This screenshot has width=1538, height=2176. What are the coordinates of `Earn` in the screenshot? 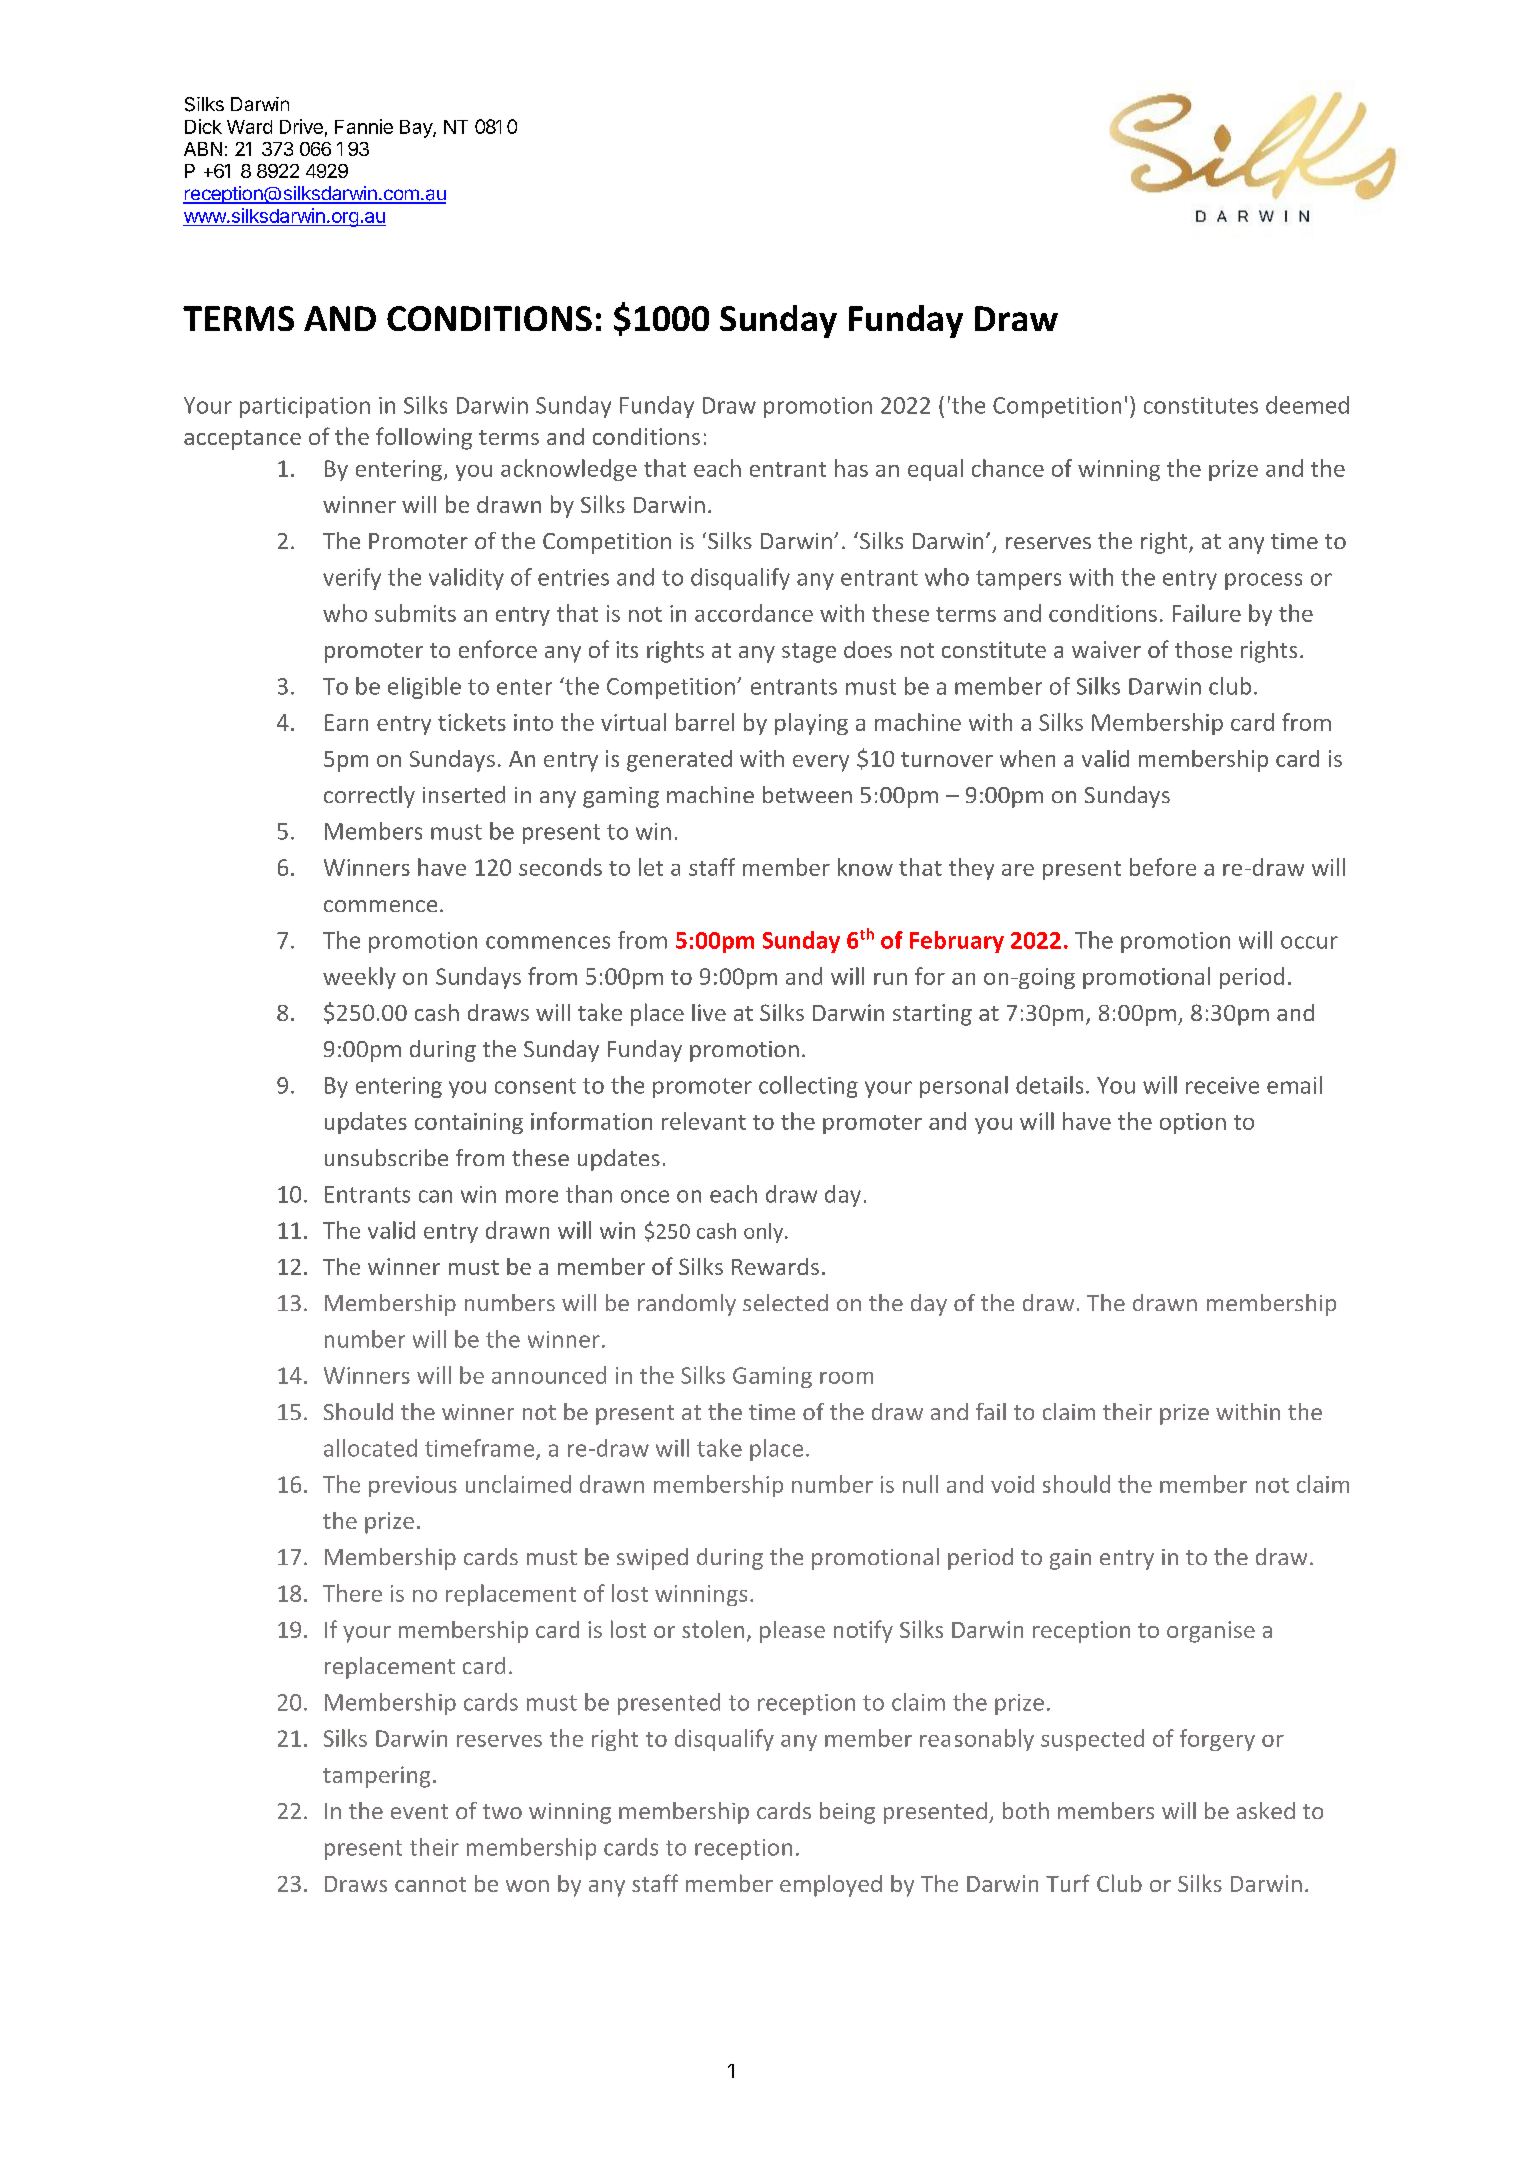 It's located at (346, 722).
